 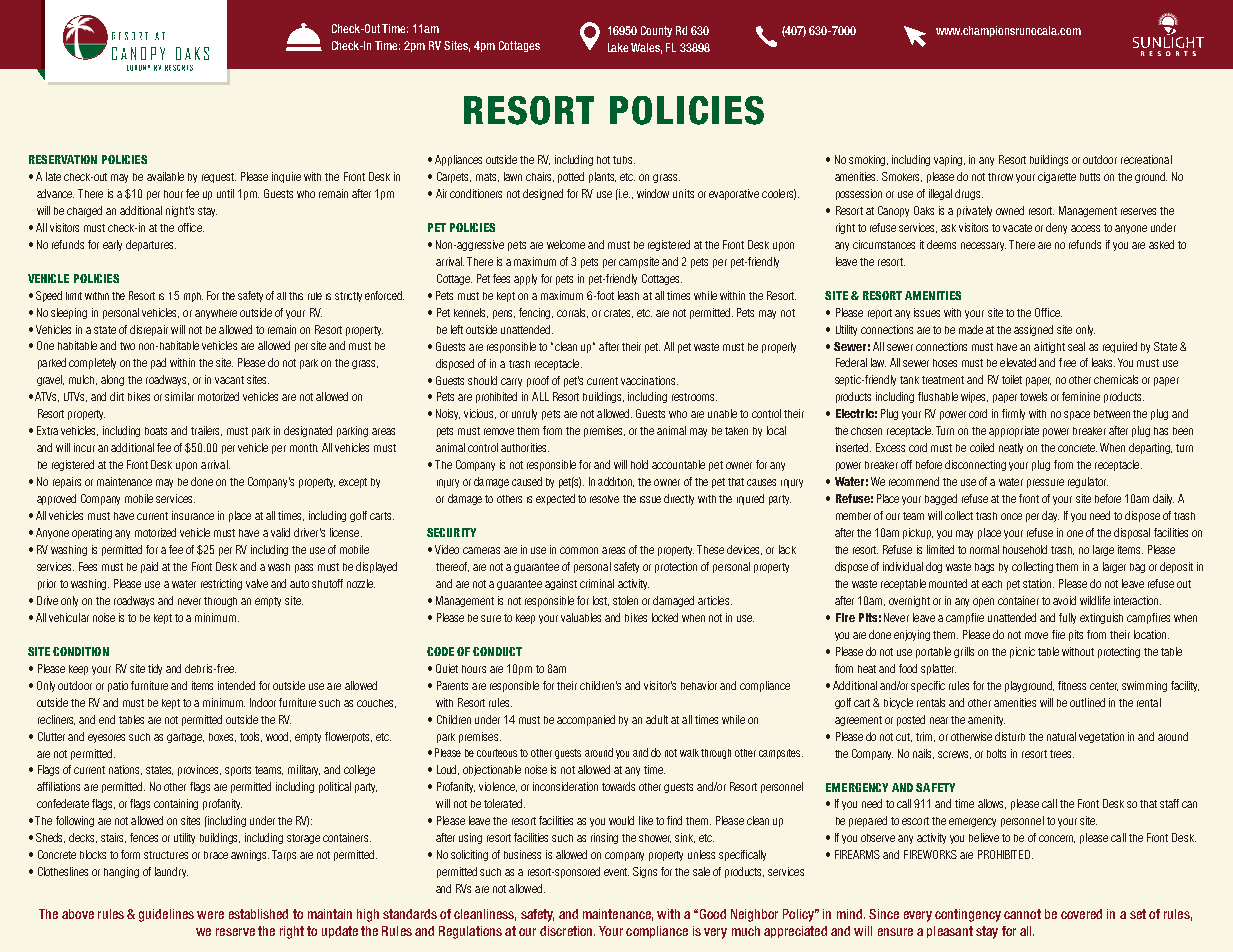 What do you see at coordinates (1146, 159) in the screenshot?
I see `recreational` at bounding box center [1146, 159].
